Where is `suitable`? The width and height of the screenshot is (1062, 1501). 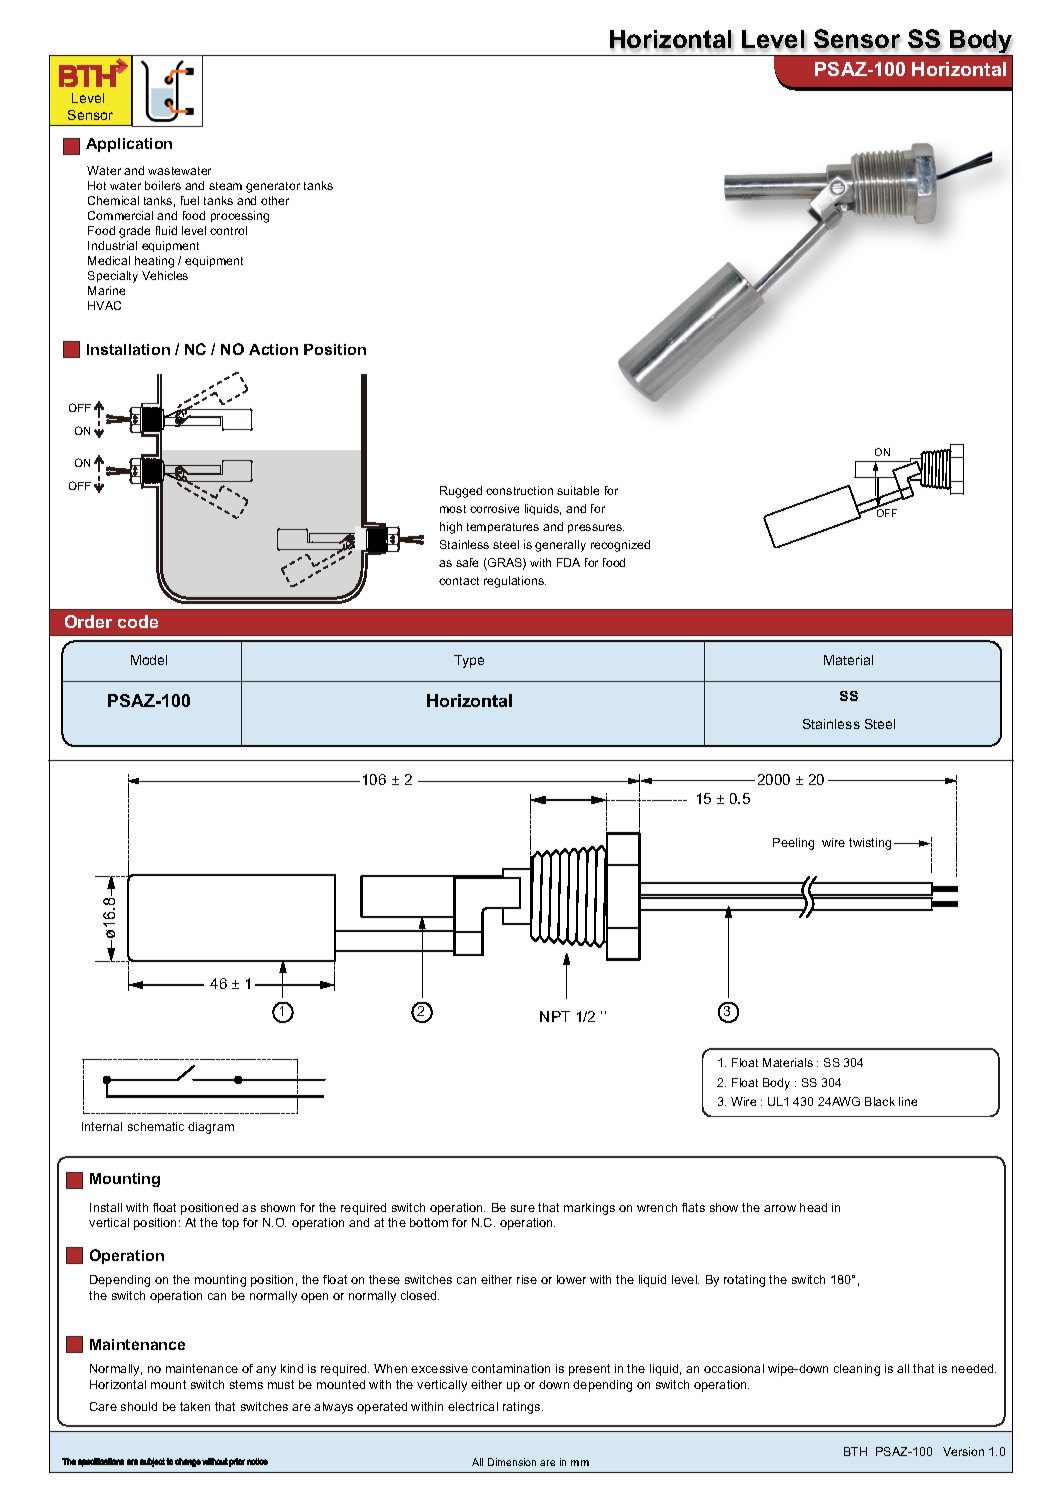 suitable is located at coordinates (578, 490).
